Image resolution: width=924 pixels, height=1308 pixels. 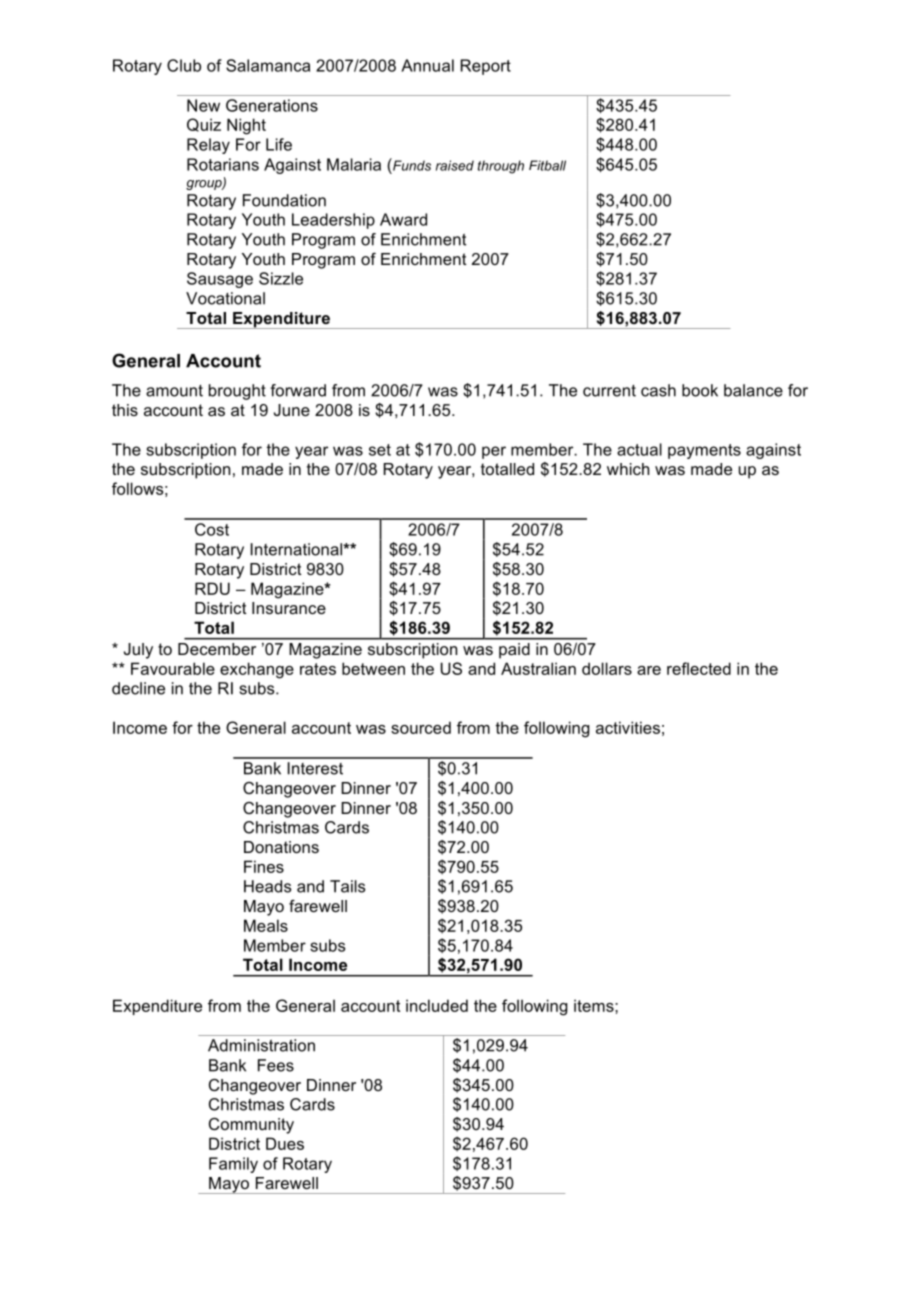 I want to click on New, so click(x=203, y=105).
